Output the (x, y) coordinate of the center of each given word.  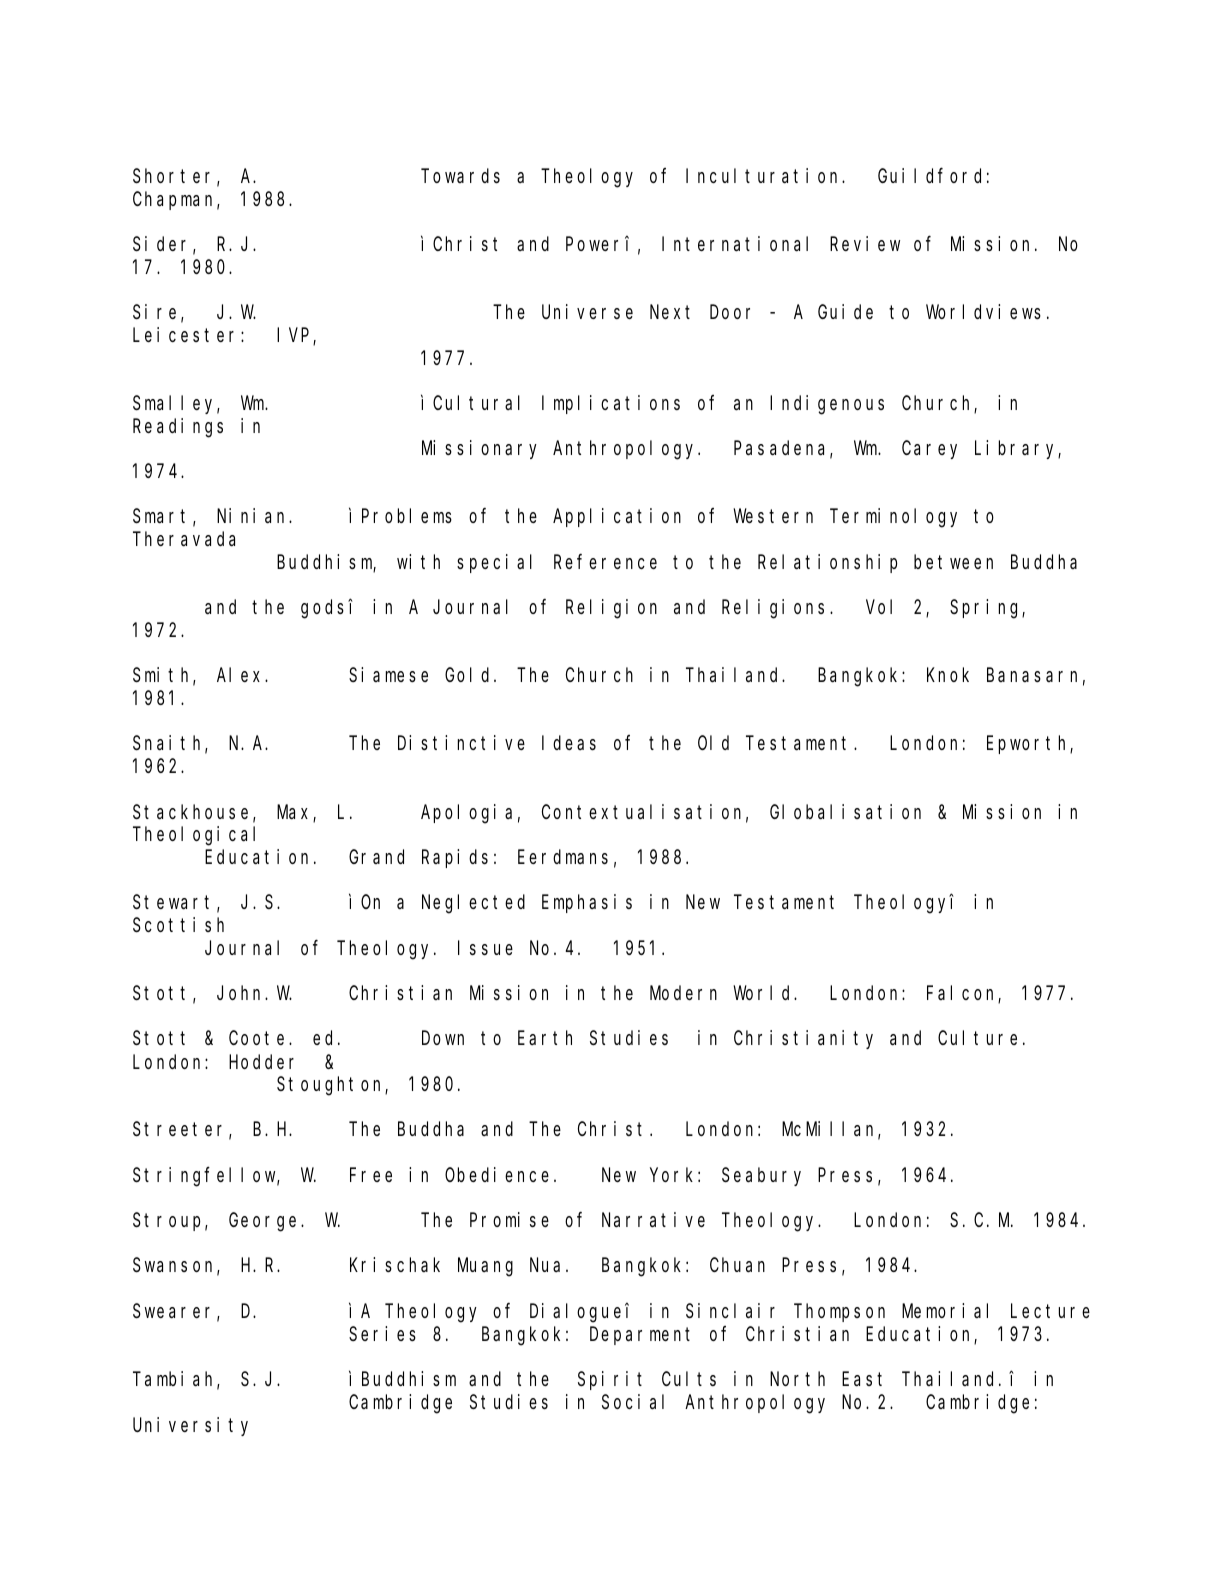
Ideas (569, 743)
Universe (587, 311)
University (190, 1426)
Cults (689, 1379)
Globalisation (845, 812)
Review (865, 243)
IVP (295, 337)
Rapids (455, 858)
